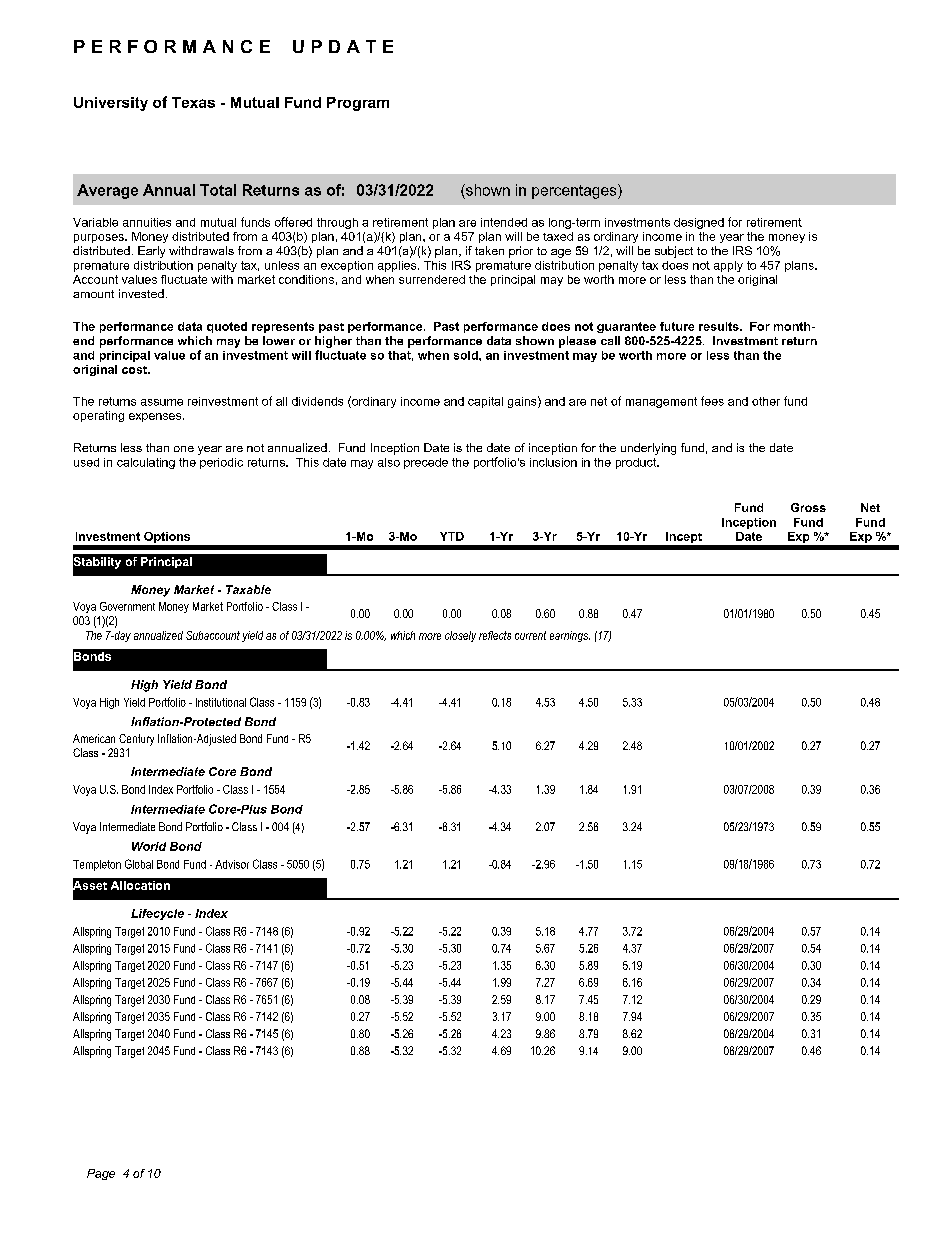 The height and width of the page is (1233, 952). I want to click on current, so click(530, 635).
